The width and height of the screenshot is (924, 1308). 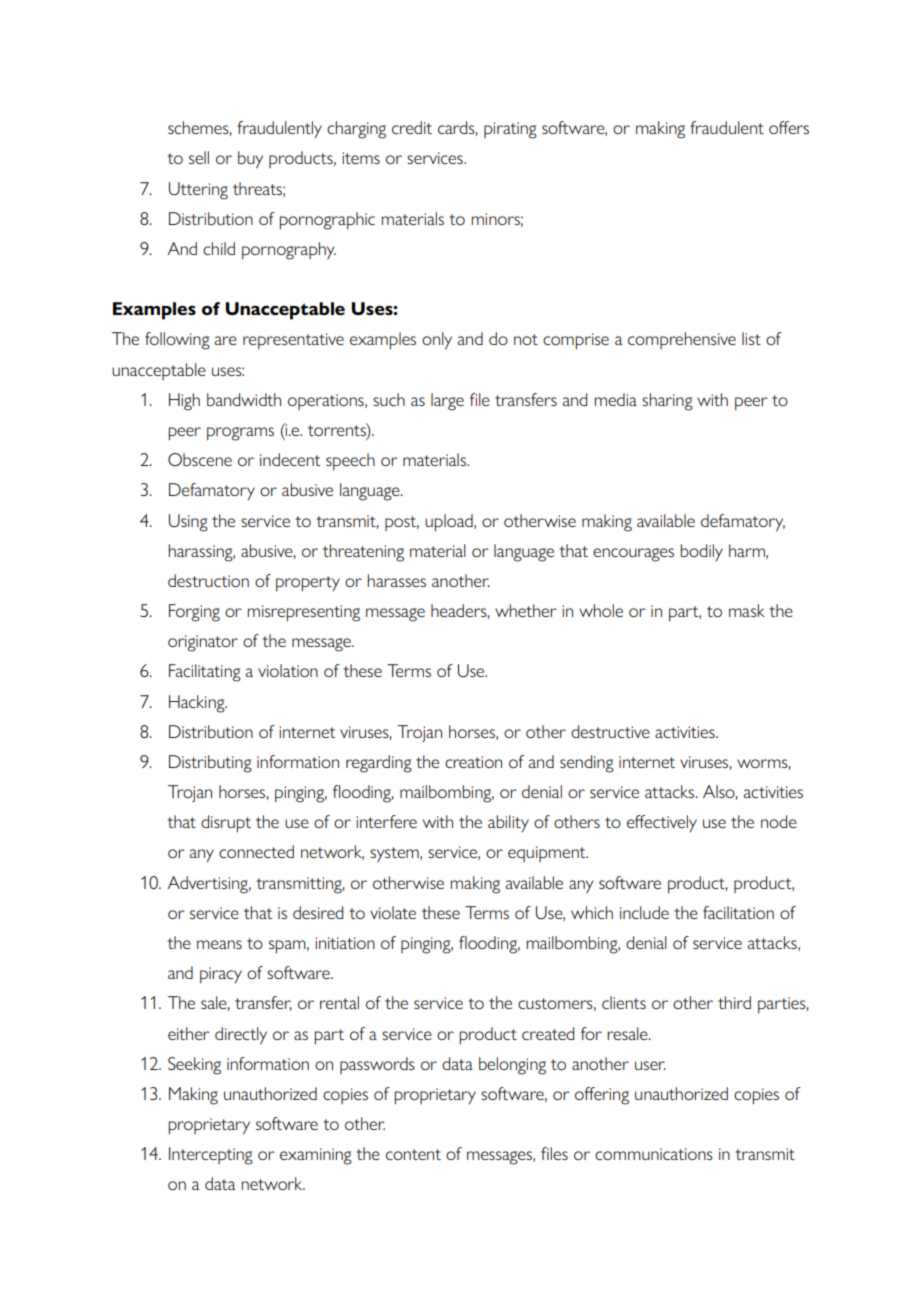 What do you see at coordinates (250, 160) in the screenshot?
I see `buy` at bounding box center [250, 160].
